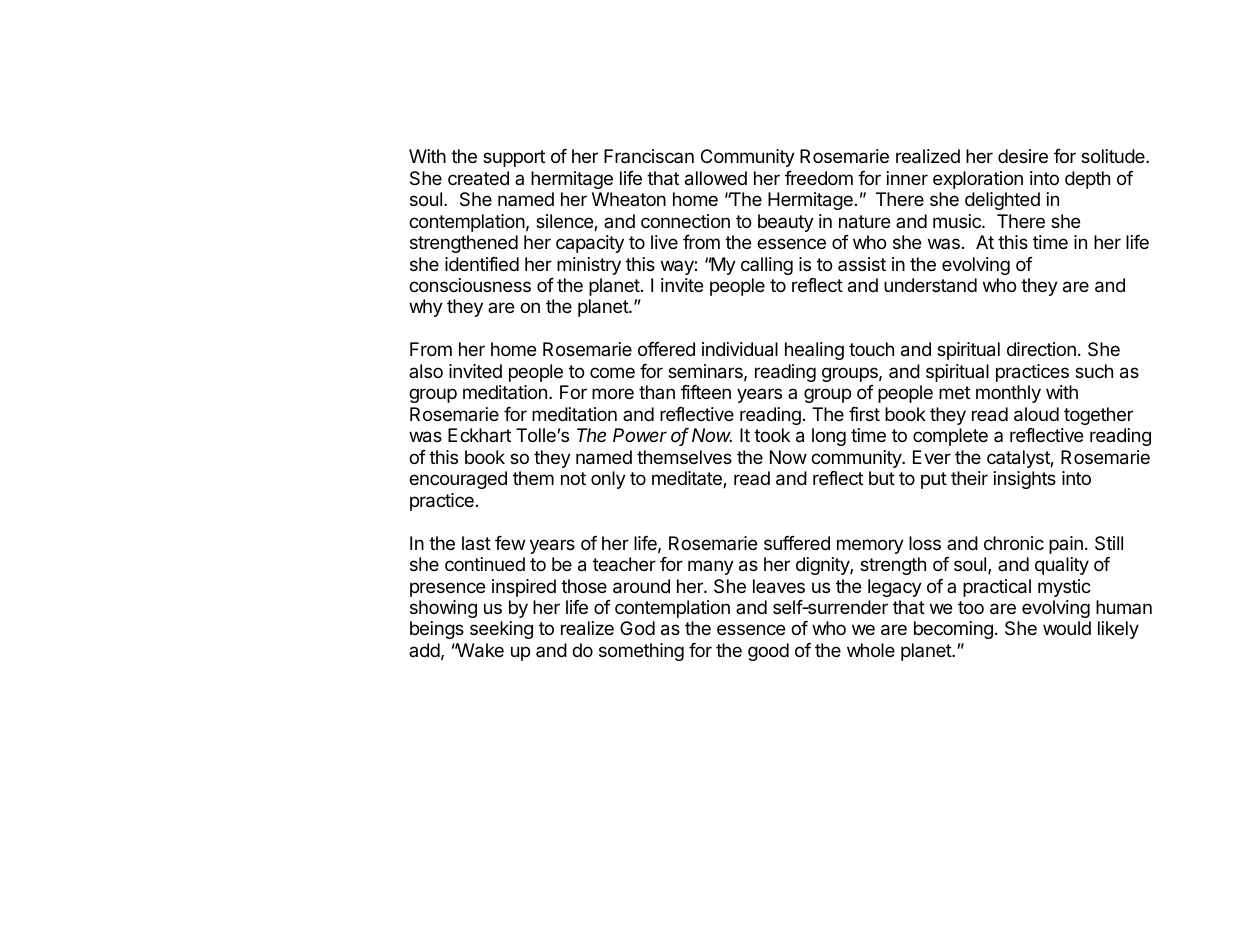 Image resolution: width=1233 pixels, height=952 pixels. Describe the element at coordinates (819, 178) in the document. I see `freedom` at that location.
